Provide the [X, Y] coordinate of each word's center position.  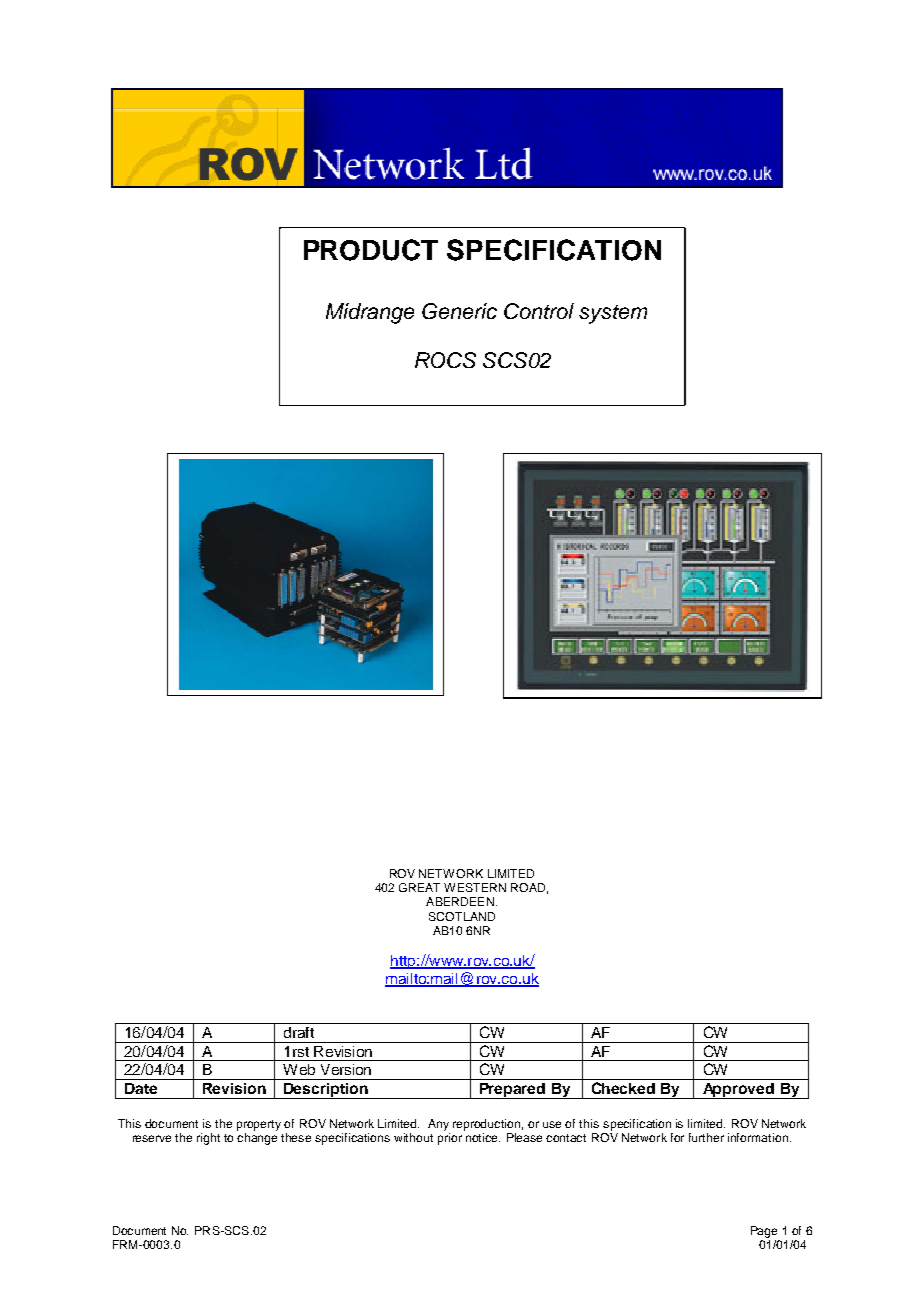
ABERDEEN [460, 901]
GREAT [419, 887]
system [613, 314]
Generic [459, 311]
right [208, 1139]
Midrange [370, 313]
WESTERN [475, 887]
